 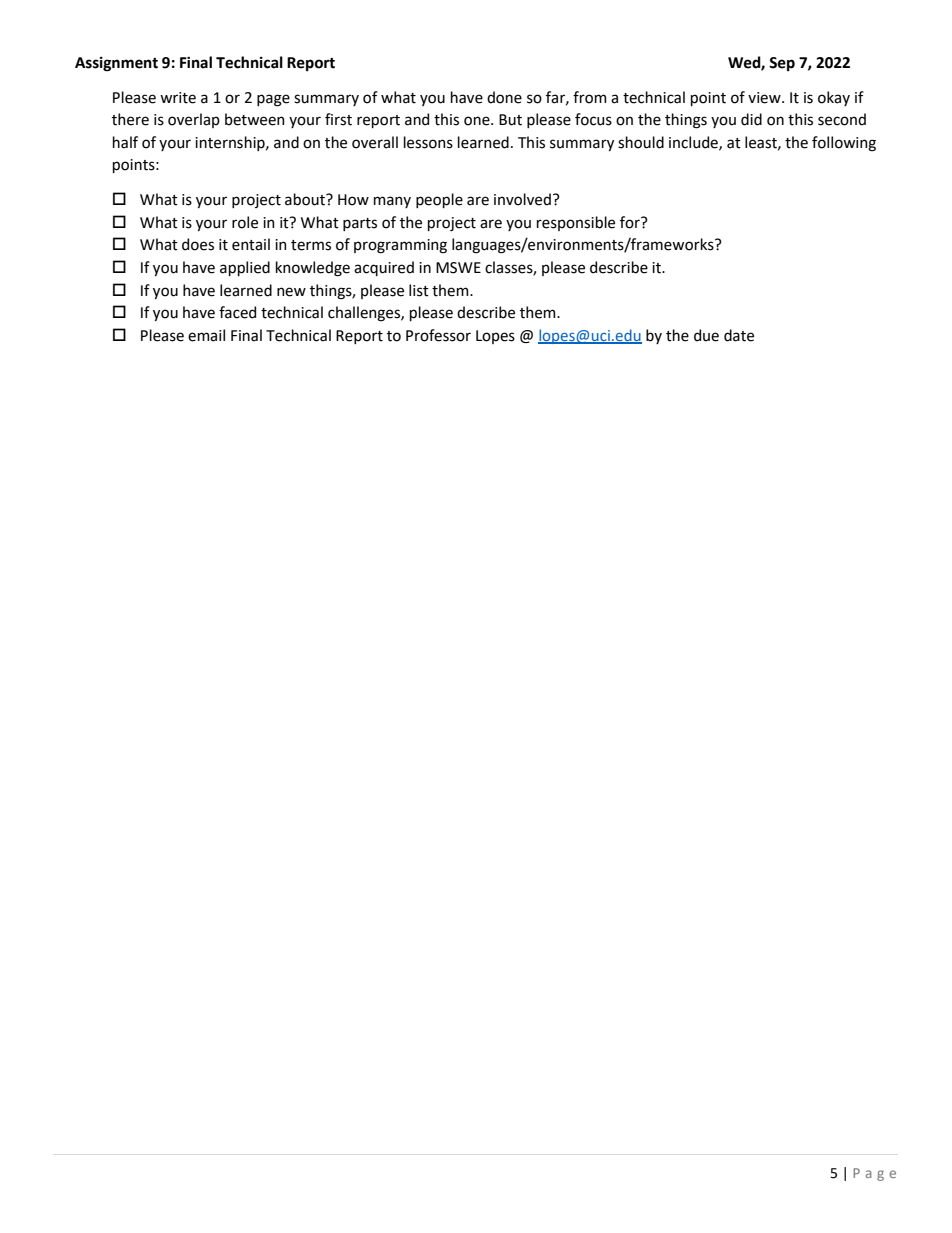 I want to click on Assignment, so click(x=116, y=64).
